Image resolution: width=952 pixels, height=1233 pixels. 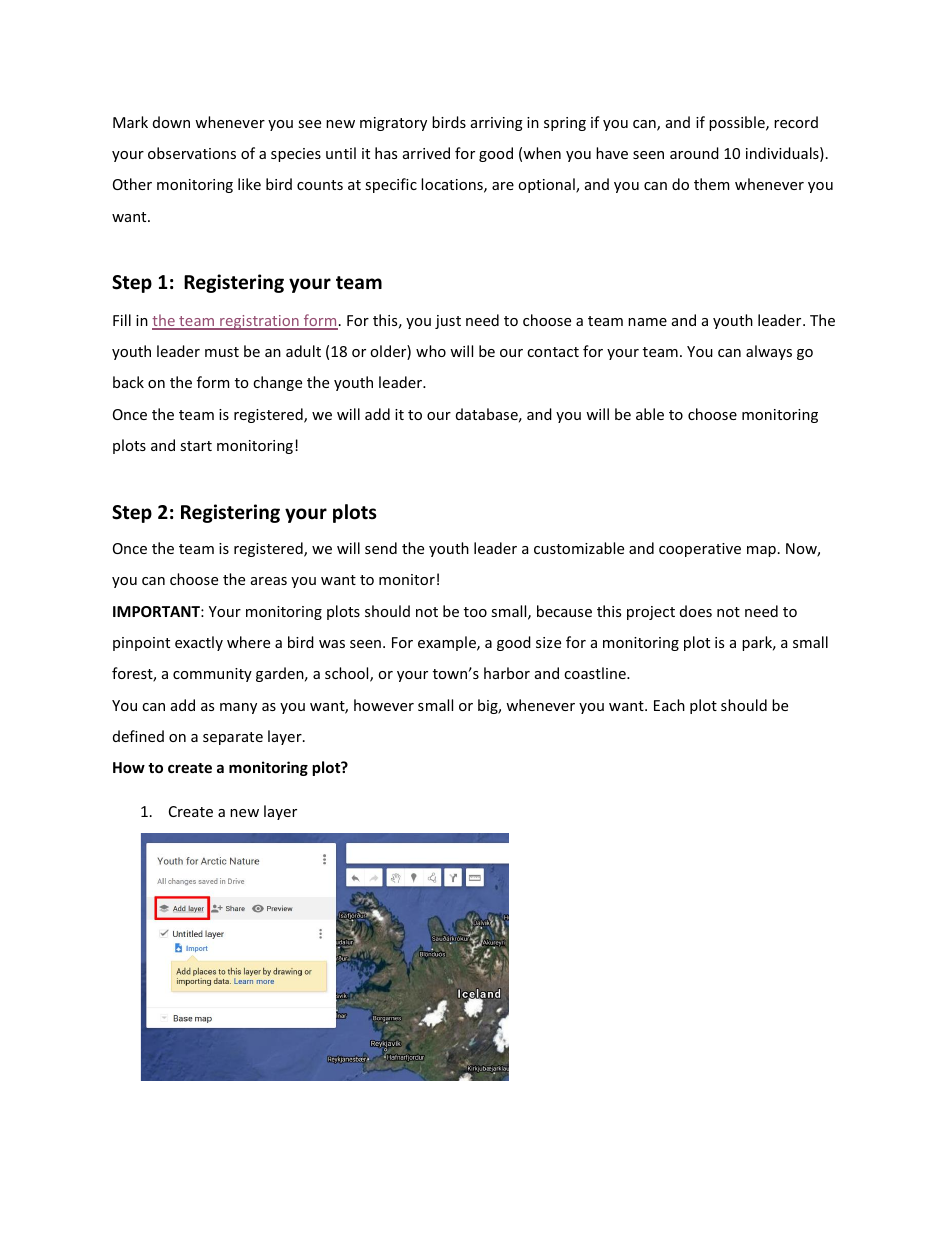 What do you see at coordinates (269, 581) in the image?
I see `areas` at bounding box center [269, 581].
